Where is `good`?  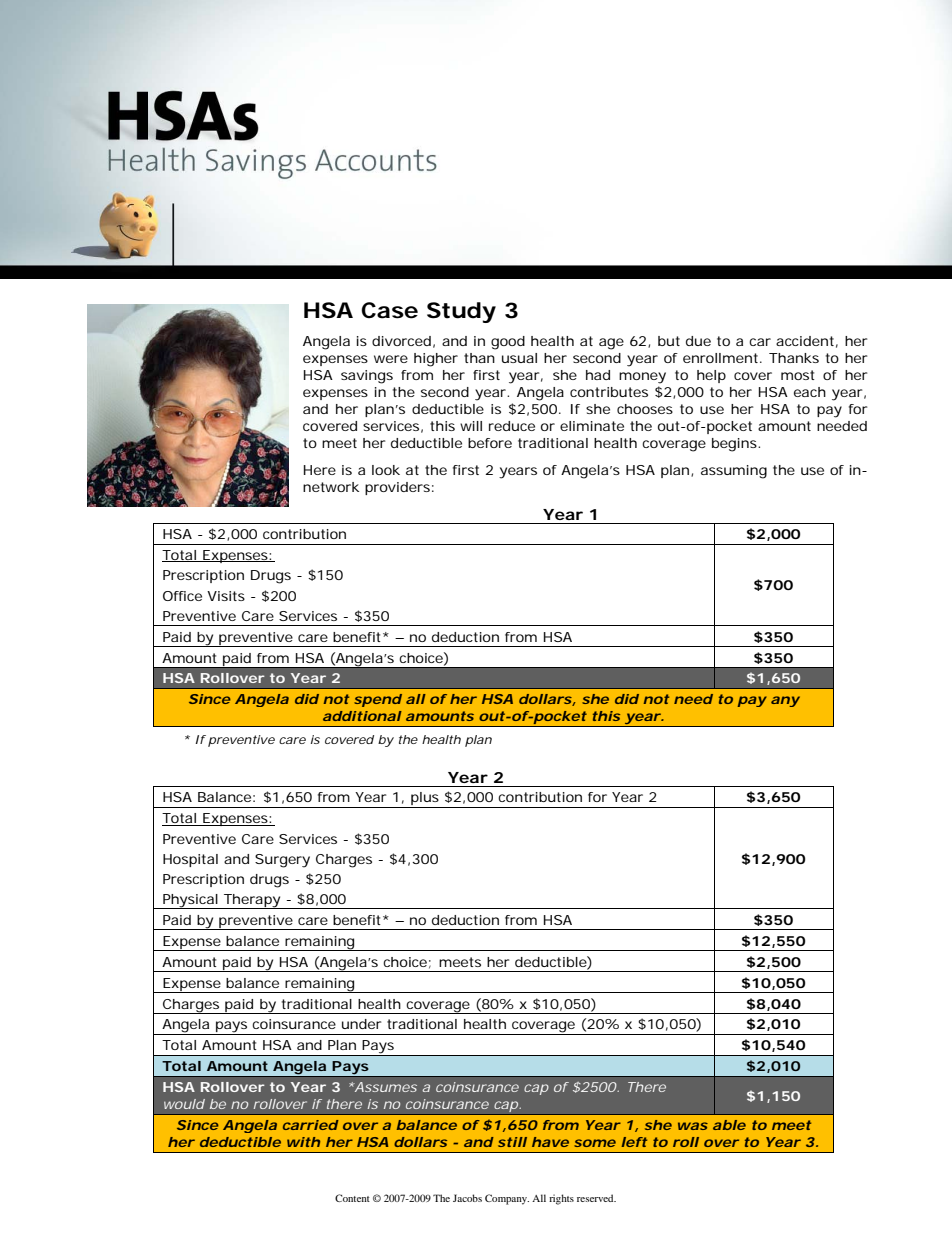
good is located at coordinates (508, 343).
